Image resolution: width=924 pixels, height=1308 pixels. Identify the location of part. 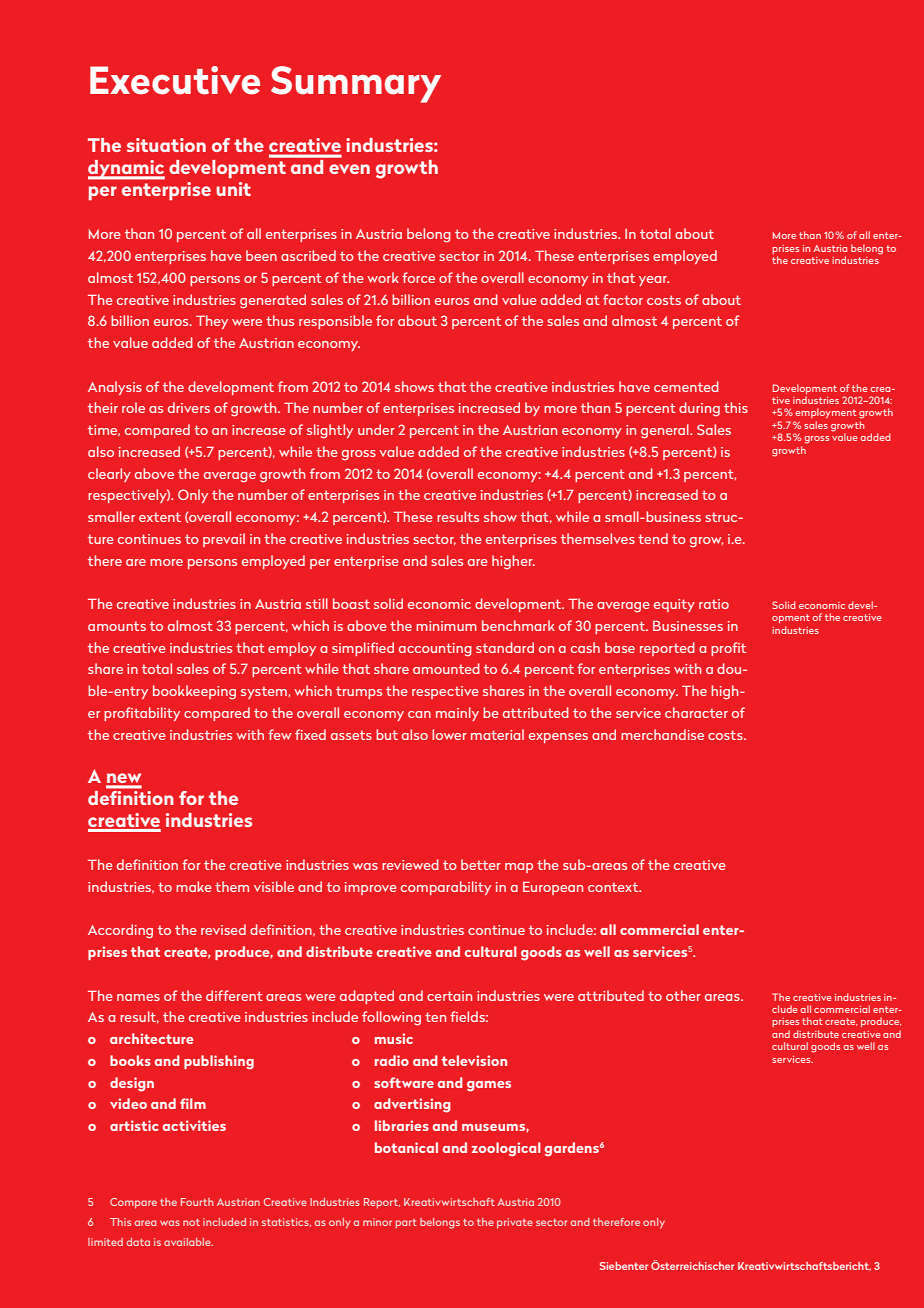
(406, 1224).
